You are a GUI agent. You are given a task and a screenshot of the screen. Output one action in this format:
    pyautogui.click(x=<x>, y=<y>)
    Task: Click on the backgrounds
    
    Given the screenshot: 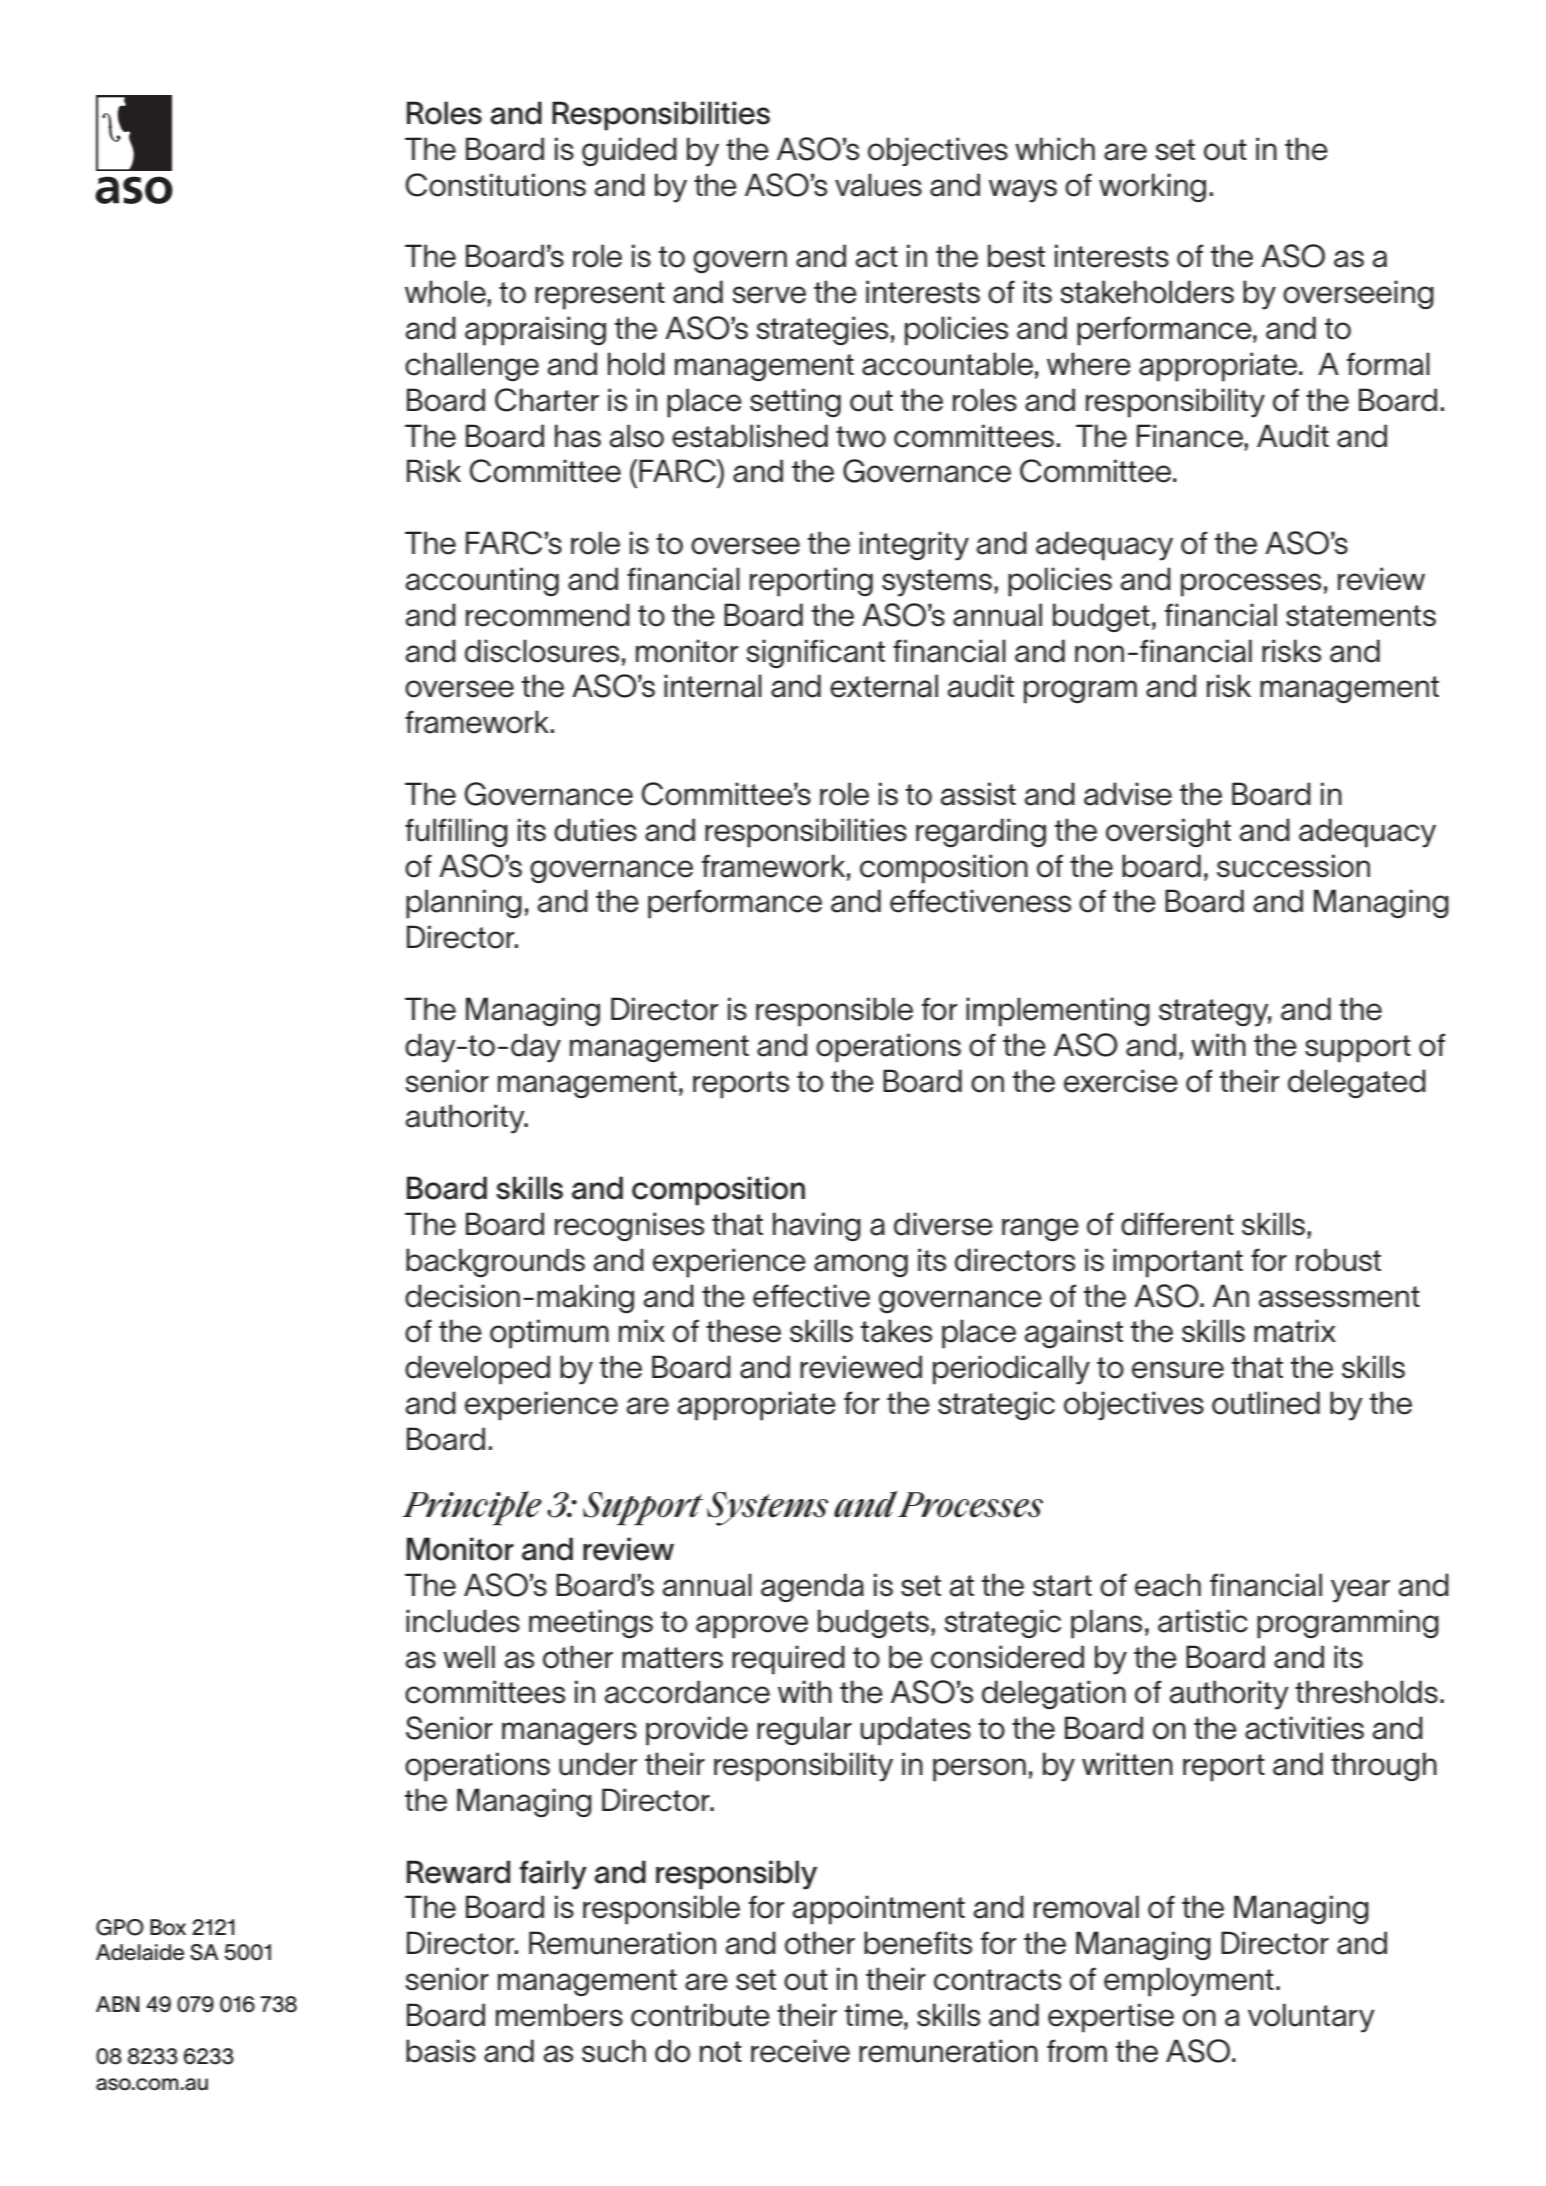 What is the action you would take?
    pyautogui.click(x=495, y=1262)
